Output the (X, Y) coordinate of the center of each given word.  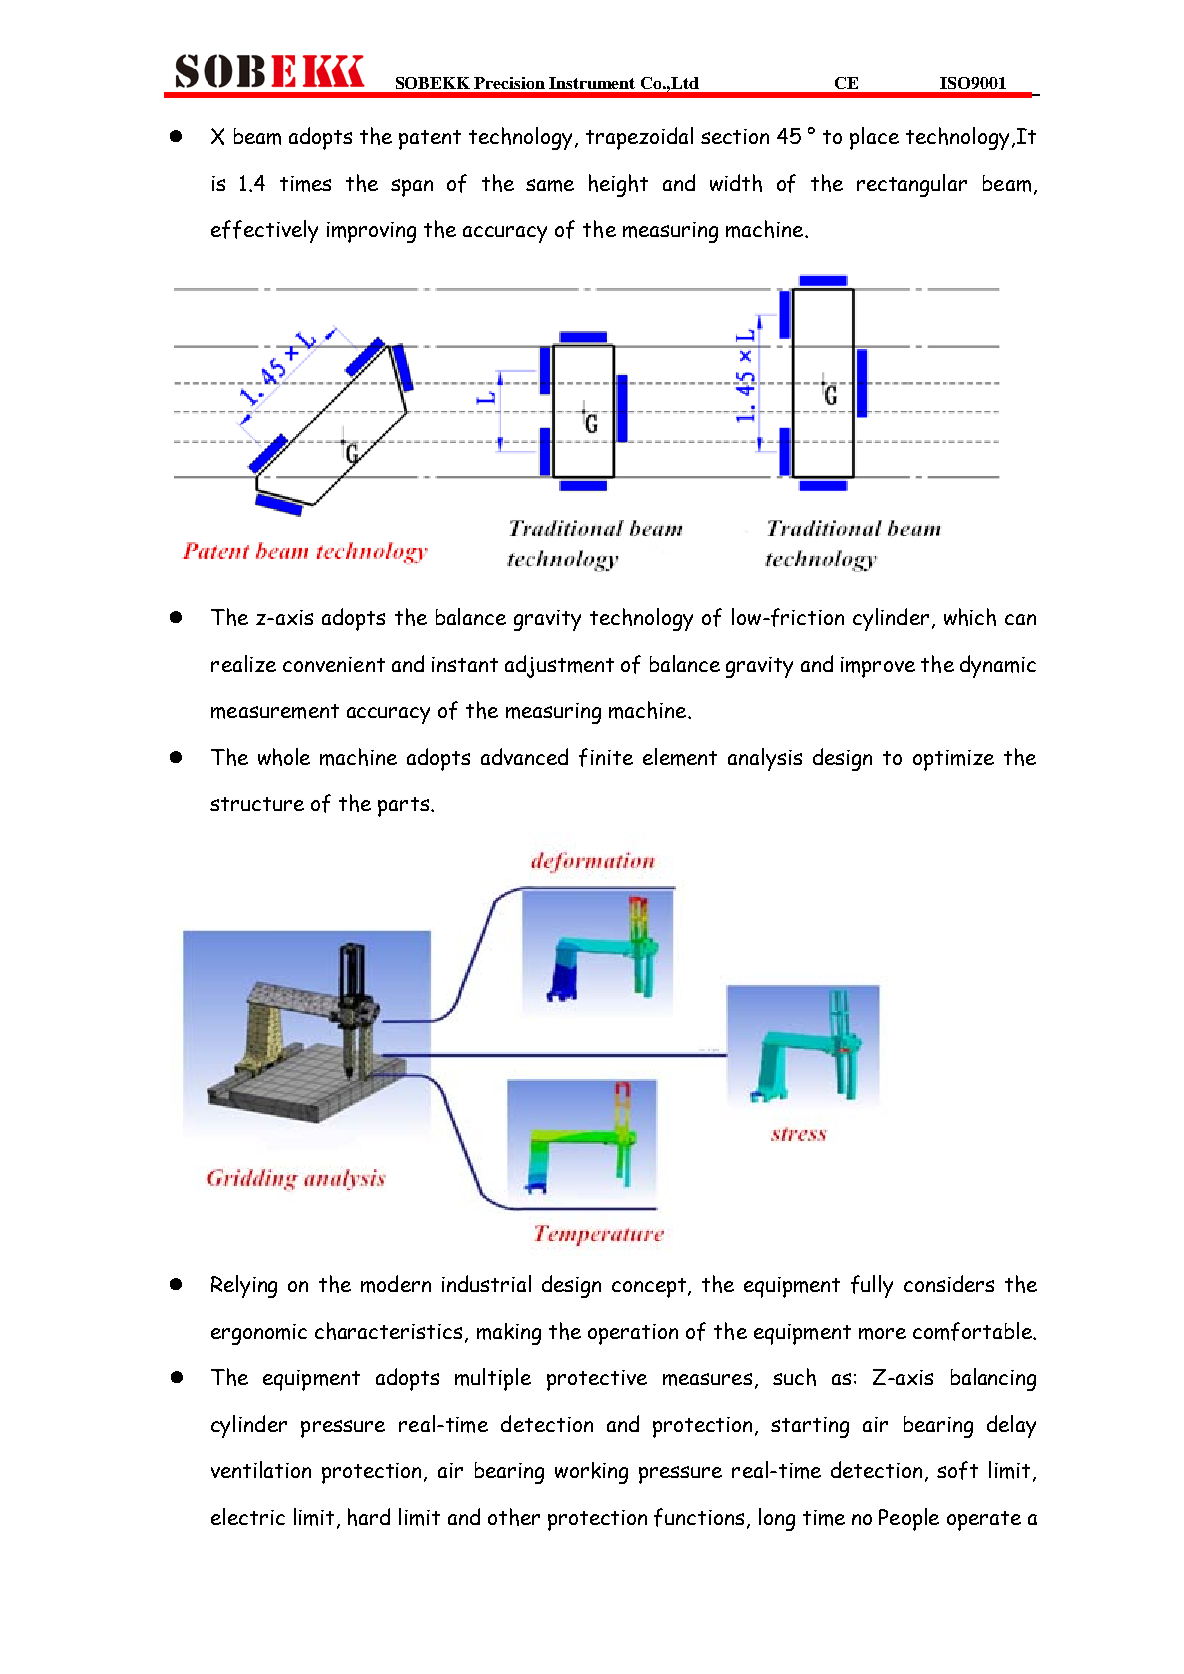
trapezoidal (639, 138)
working (591, 1473)
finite (606, 757)
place (874, 138)
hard (369, 1517)
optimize (953, 760)
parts (403, 807)
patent (430, 140)
